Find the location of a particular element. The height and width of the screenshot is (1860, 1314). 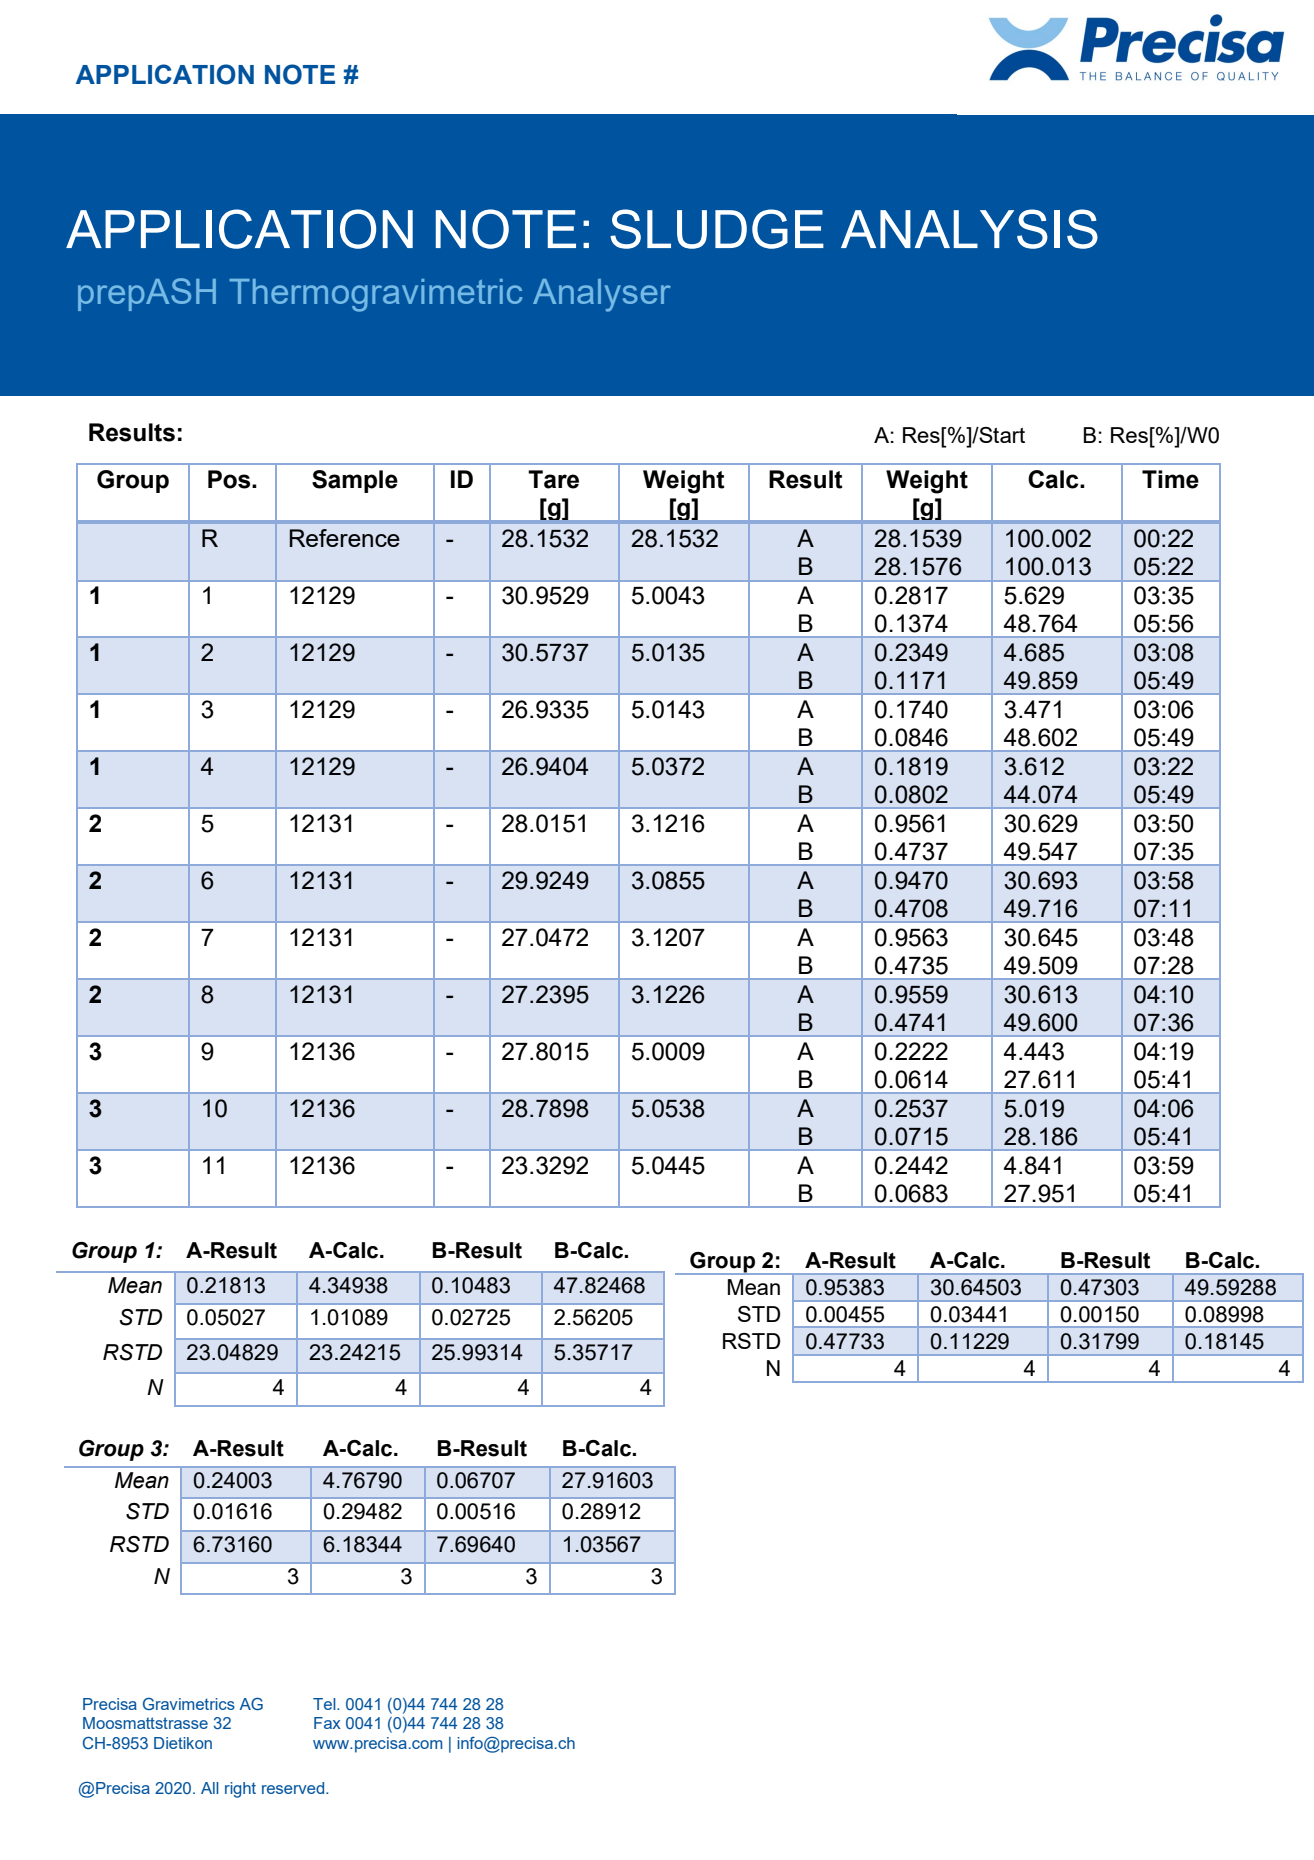

Reference is located at coordinates (345, 538).
